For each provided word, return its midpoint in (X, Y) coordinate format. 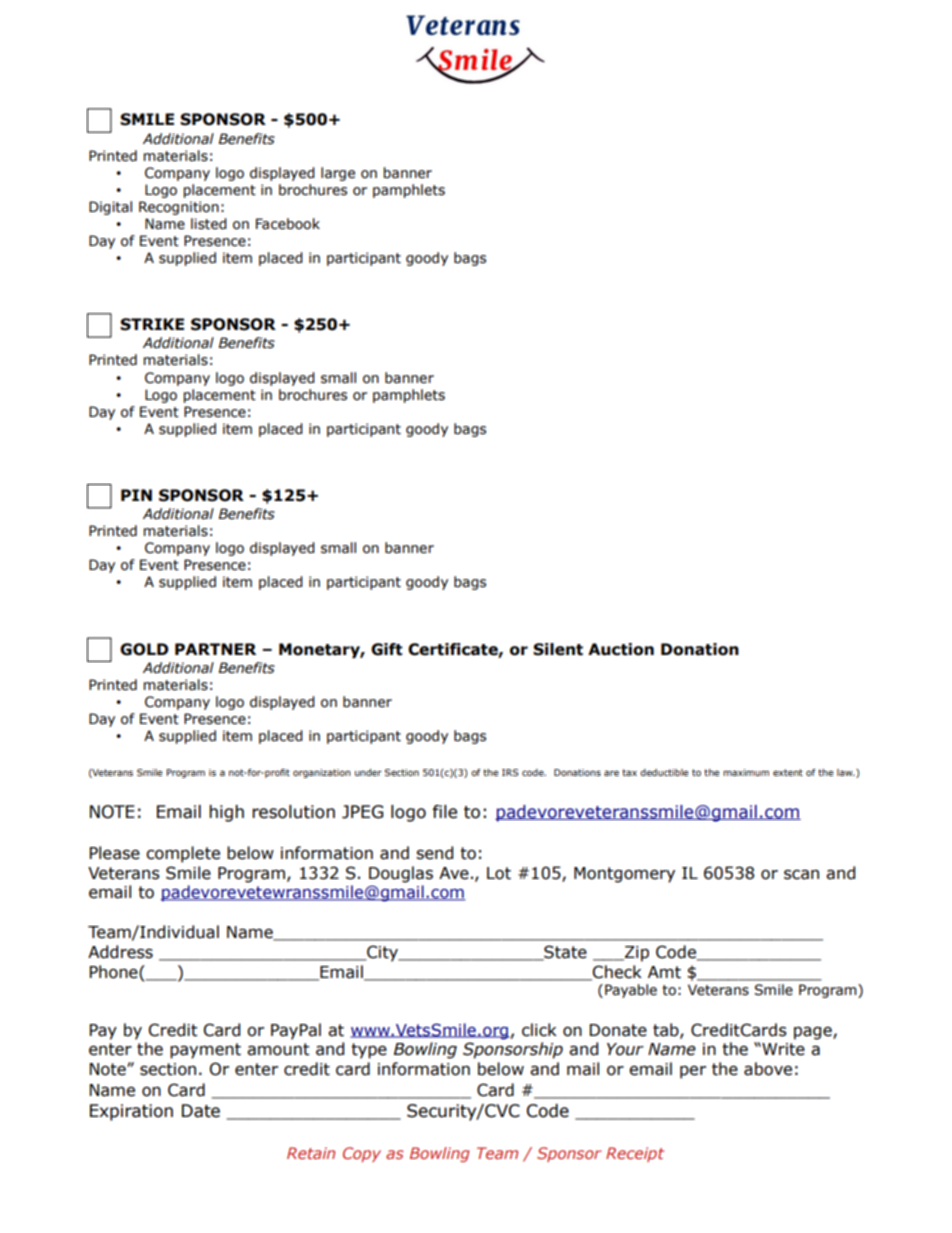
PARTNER (215, 649)
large (338, 174)
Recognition (179, 208)
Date (201, 1111)
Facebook (288, 224)
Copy (362, 1154)
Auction (621, 649)
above (768, 1069)
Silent (558, 649)
